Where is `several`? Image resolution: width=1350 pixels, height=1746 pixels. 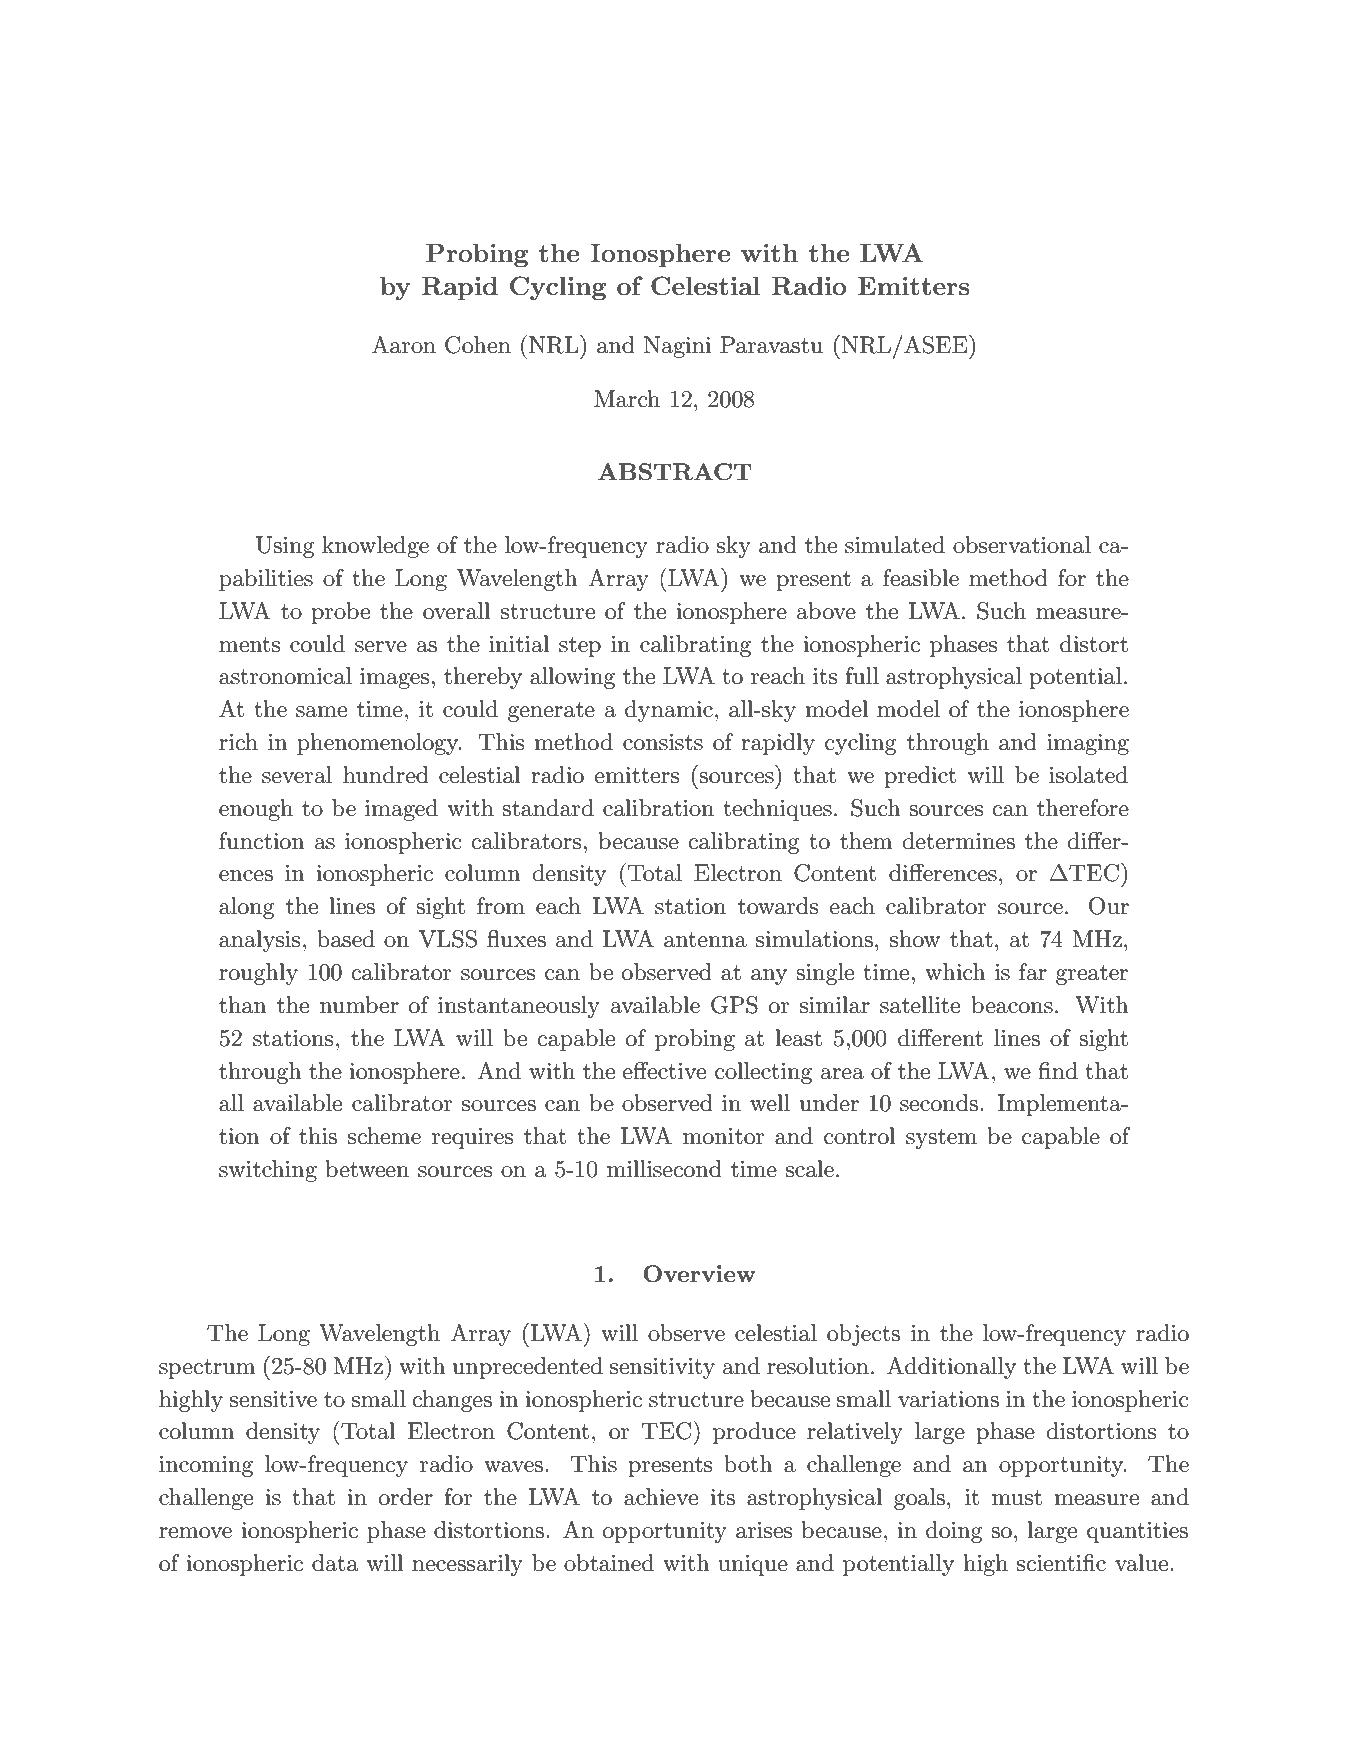 several is located at coordinates (297, 775).
